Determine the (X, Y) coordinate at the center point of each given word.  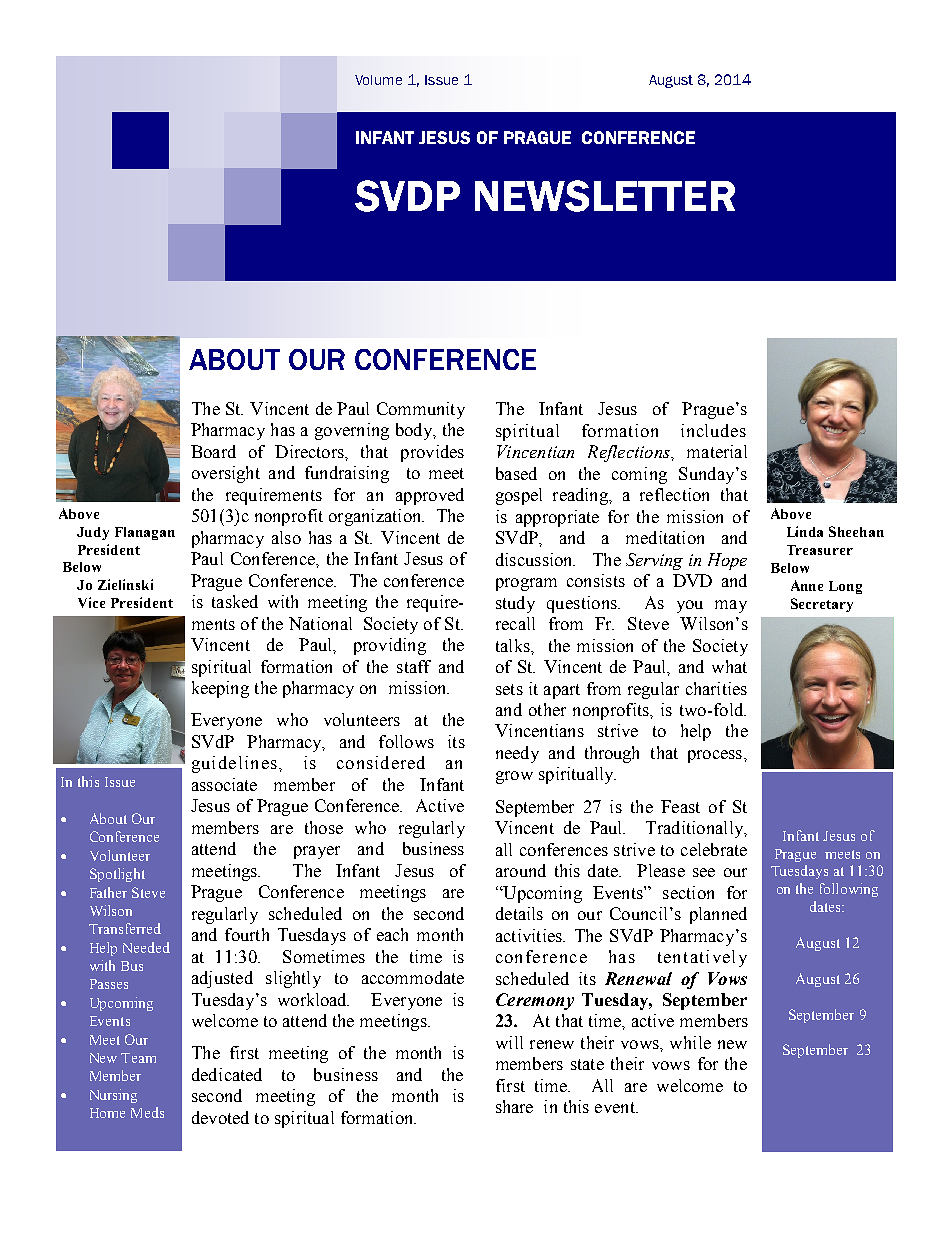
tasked (235, 601)
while (690, 1042)
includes (713, 430)
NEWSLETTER (605, 196)
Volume (378, 80)
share (514, 1106)
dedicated (227, 1074)
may (731, 606)
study (515, 604)
